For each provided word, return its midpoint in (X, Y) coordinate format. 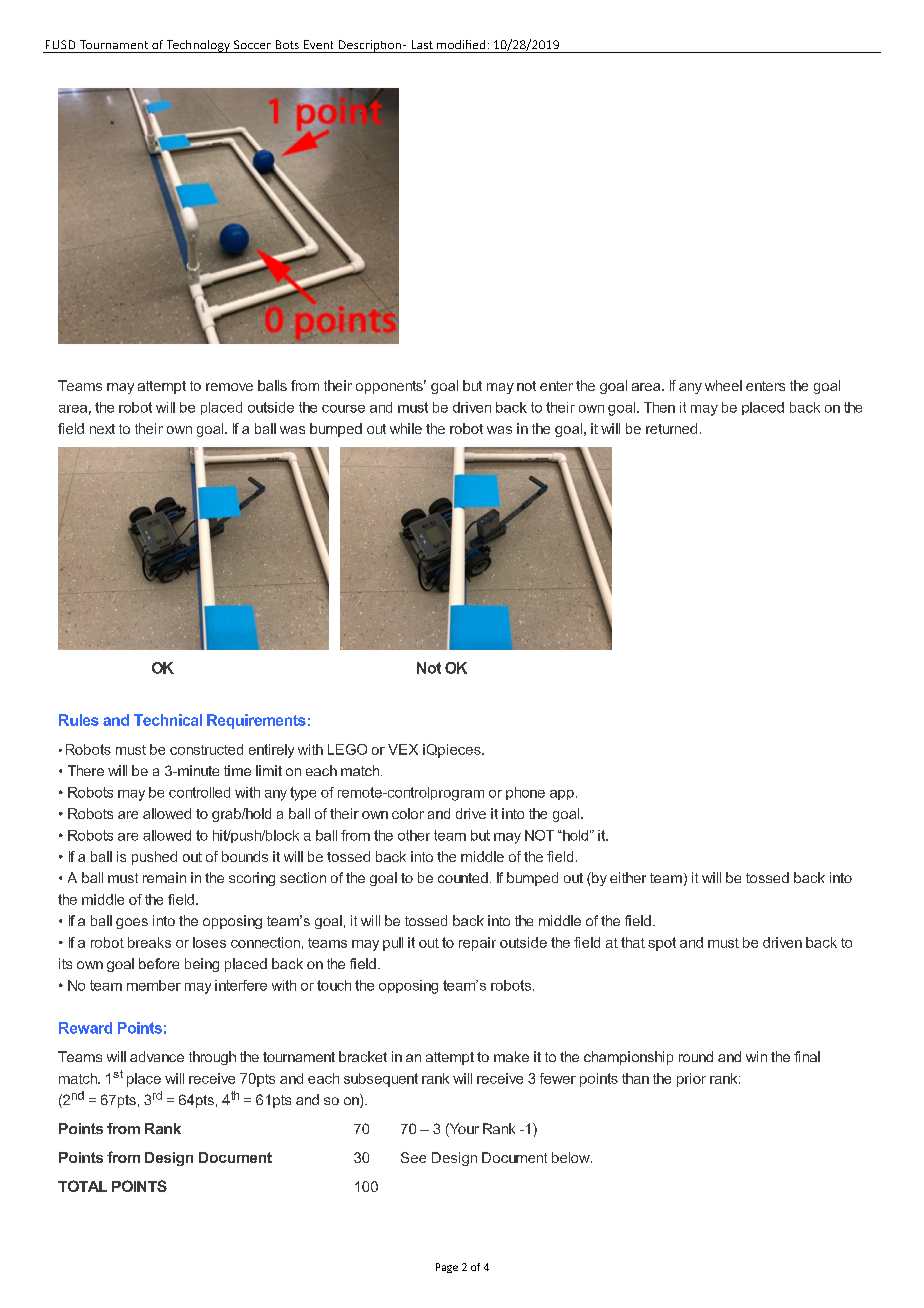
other (414, 835)
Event (318, 44)
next (102, 429)
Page (447, 1268)
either (628, 877)
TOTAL (82, 1186)
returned (671, 428)
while (406, 428)
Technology (198, 46)
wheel (723, 385)
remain (164, 877)
